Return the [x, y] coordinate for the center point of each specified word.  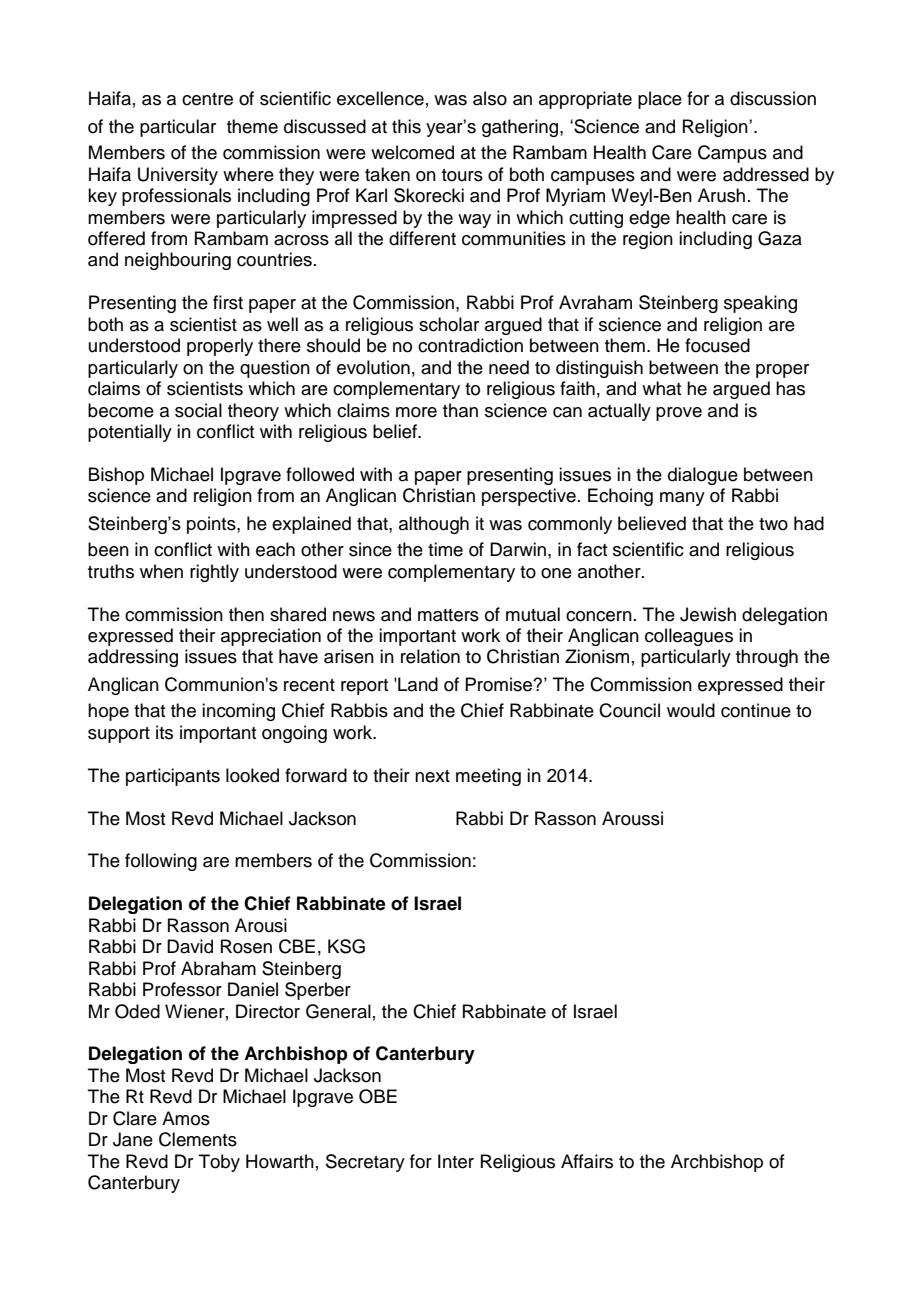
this [406, 126]
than [460, 410]
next [432, 776]
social [198, 410]
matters [448, 615]
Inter [456, 1161]
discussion [773, 98]
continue [756, 710]
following [161, 862]
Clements [198, 1139]
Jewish [708, 614]
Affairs [587, 1161]
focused [717, 345]
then [246, 614]
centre [207, 99]
